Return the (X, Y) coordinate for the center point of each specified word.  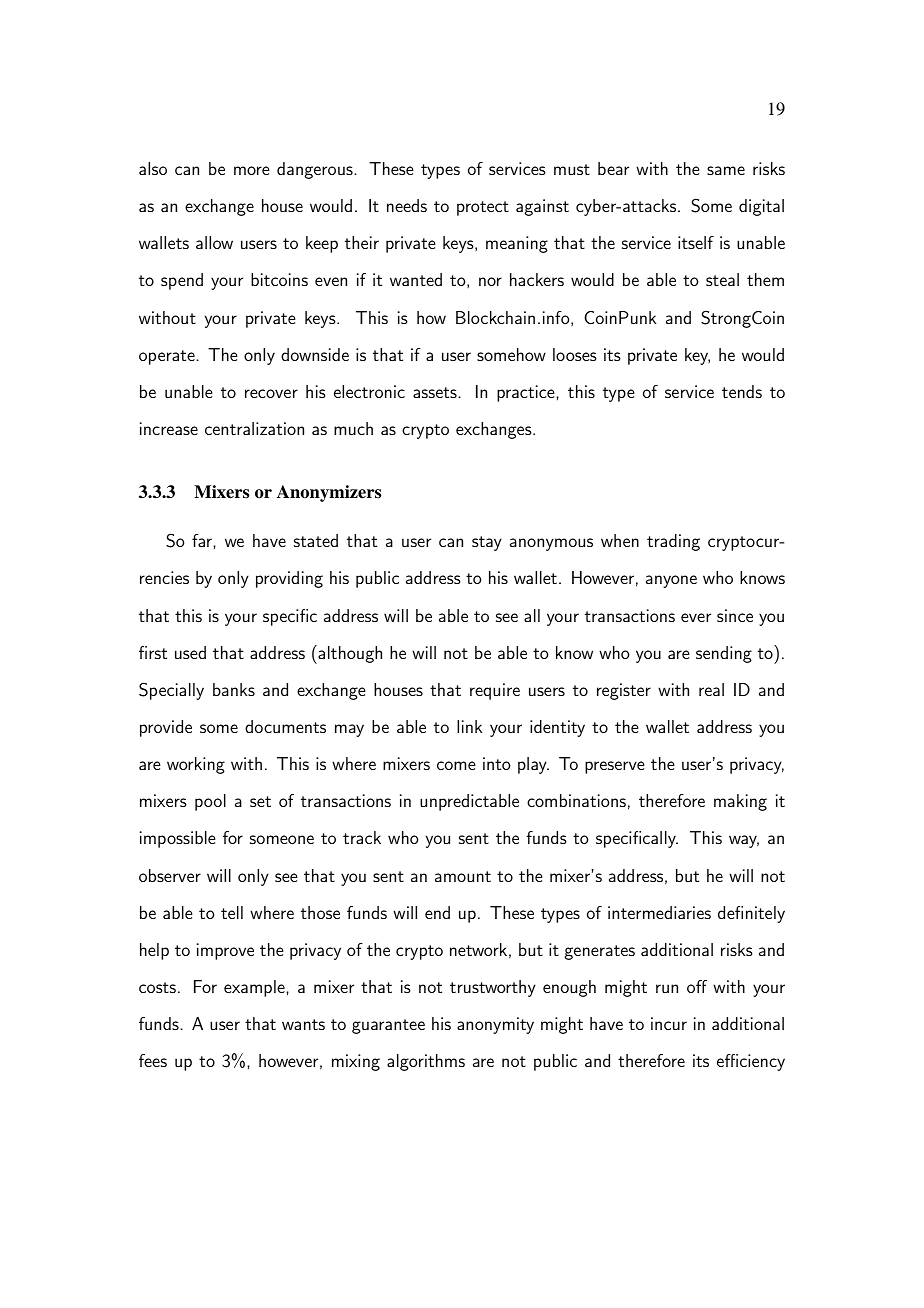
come (456, 765)
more (252, 170)
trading (673, 542)
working (196, 765)
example (255, 988)
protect (483, 208)
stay (487, 543)
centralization (254, 428)
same (726, 170)
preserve (615, 767)
